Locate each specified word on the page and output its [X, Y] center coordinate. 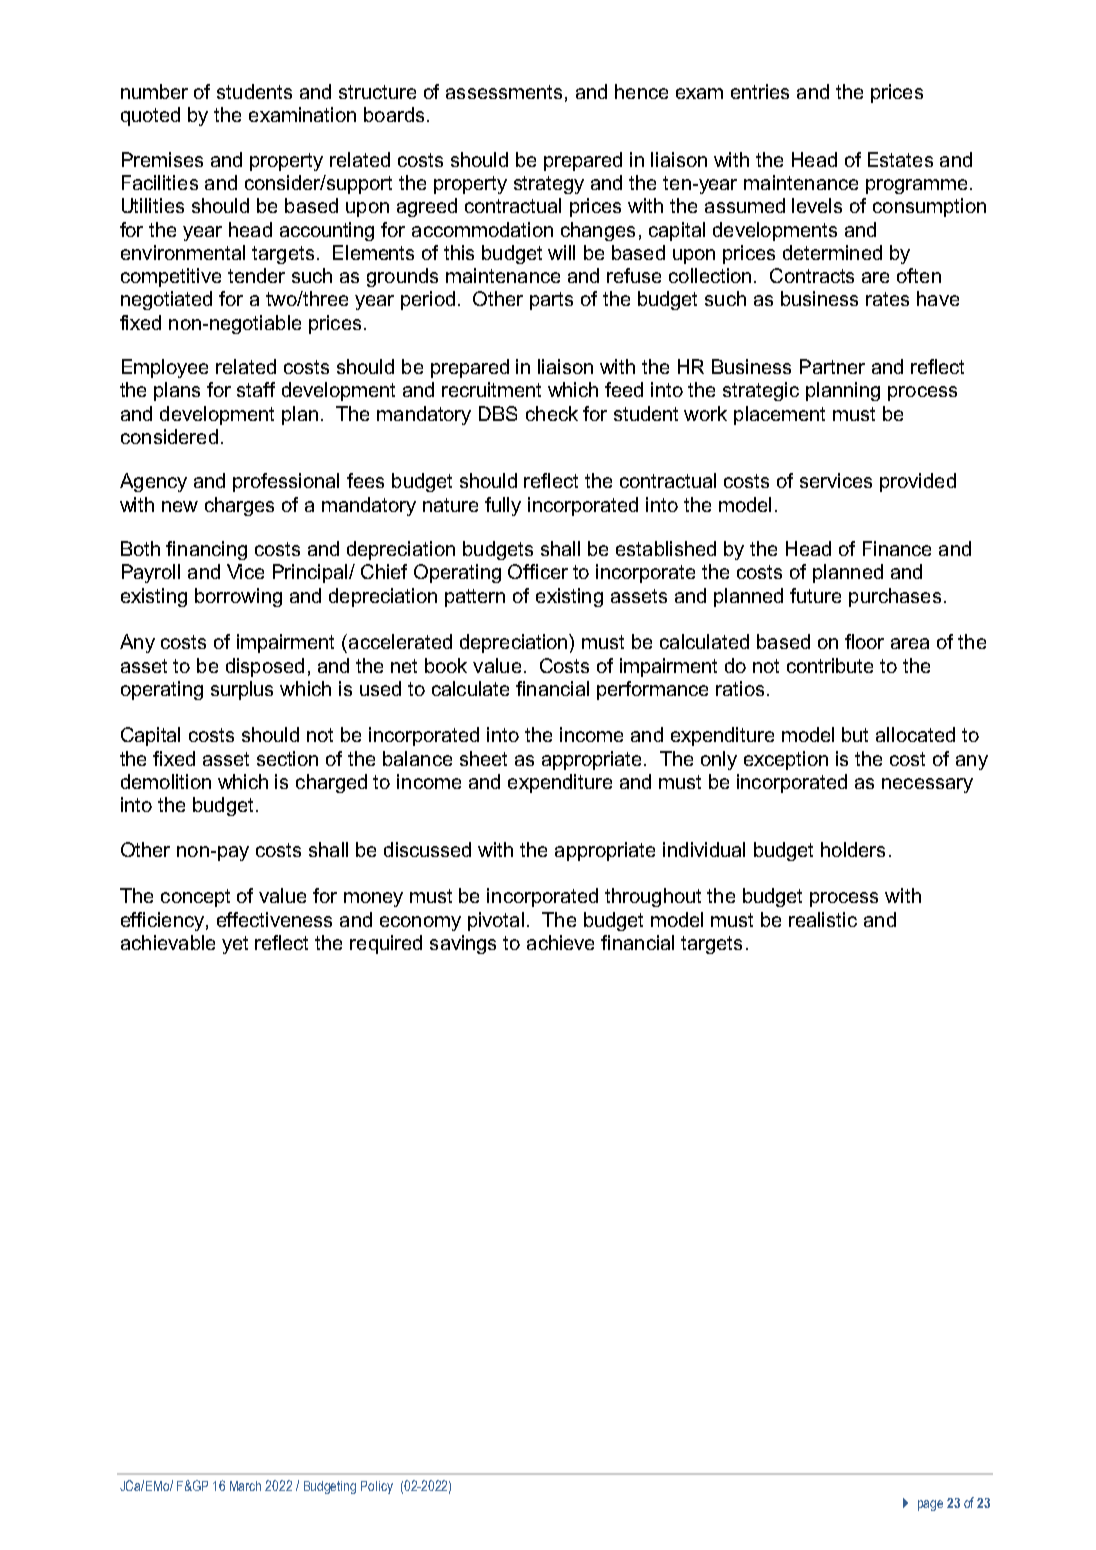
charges [239, 506]
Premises [162, 159]
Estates [900, 159]
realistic [823, 919]
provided [918, 482]
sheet [483, 758]
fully [503, 506]
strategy [549, 185]
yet [235, 945]
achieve [560, 942]
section [287, 758]
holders [853, 849]
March [245, 1486]
